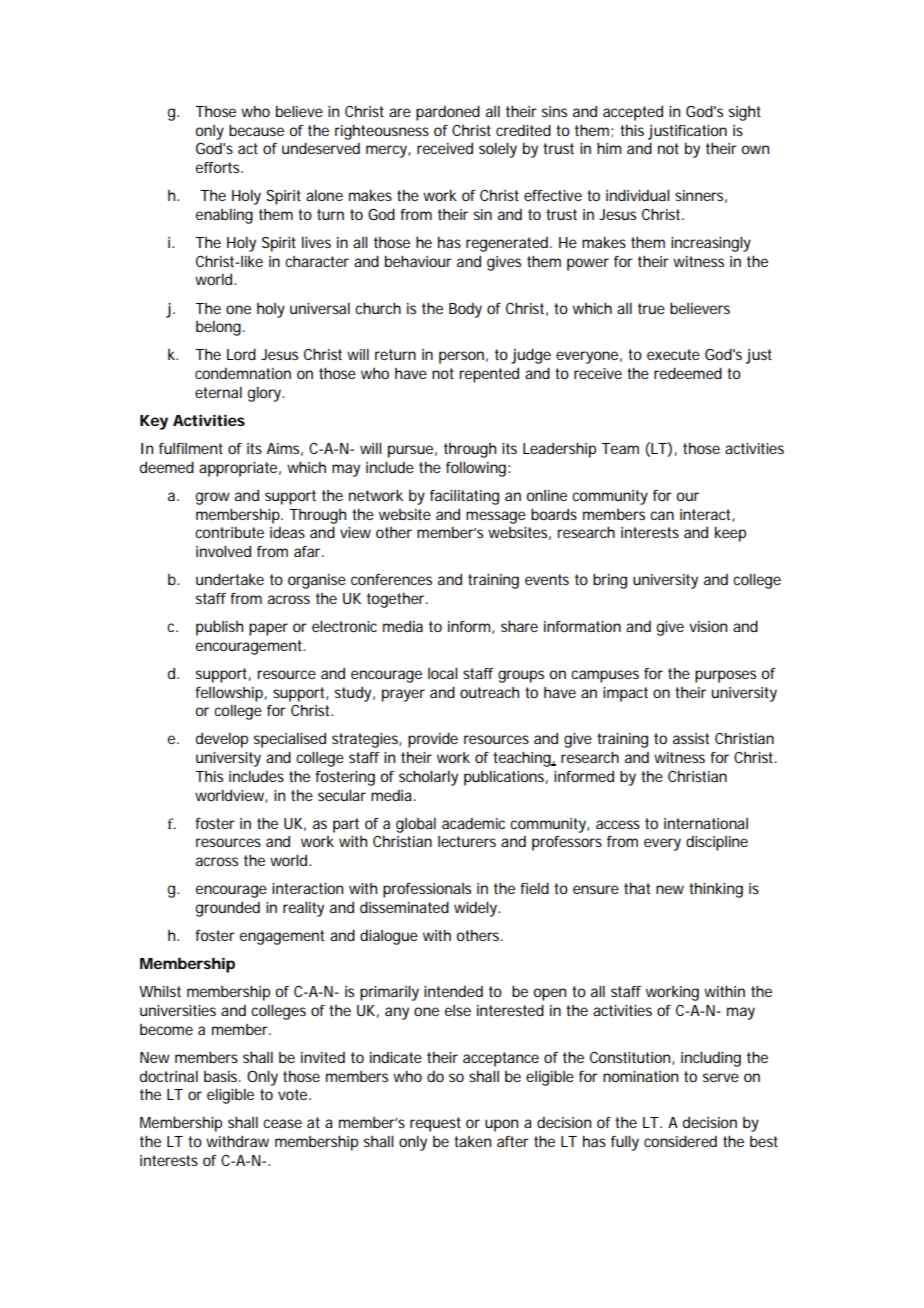 The width and height of the image is (924, 1308). I want to click on local, so click(443, 673).
